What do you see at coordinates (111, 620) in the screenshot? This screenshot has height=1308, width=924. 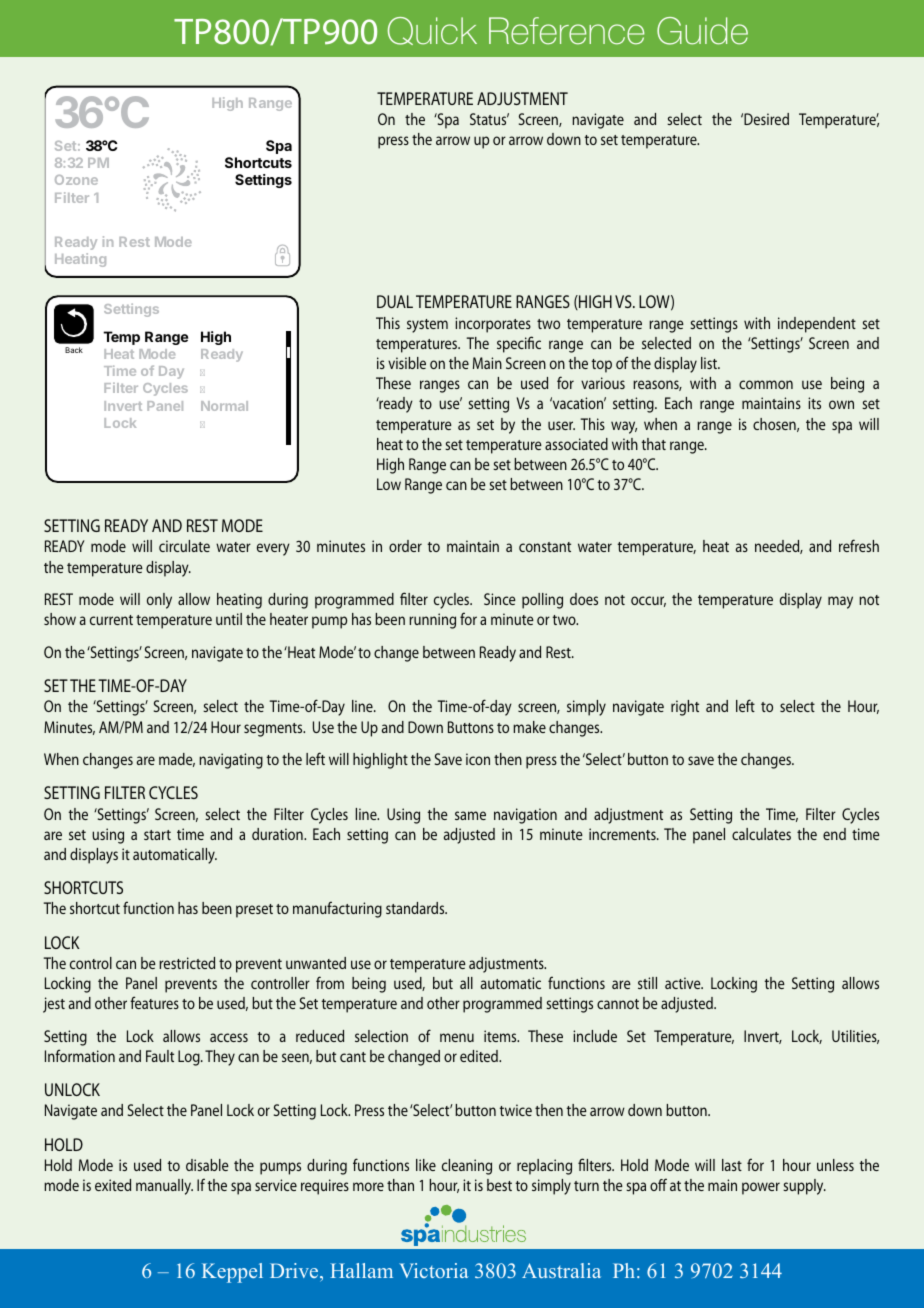 I see `current` at bounding box center [111, 620].
